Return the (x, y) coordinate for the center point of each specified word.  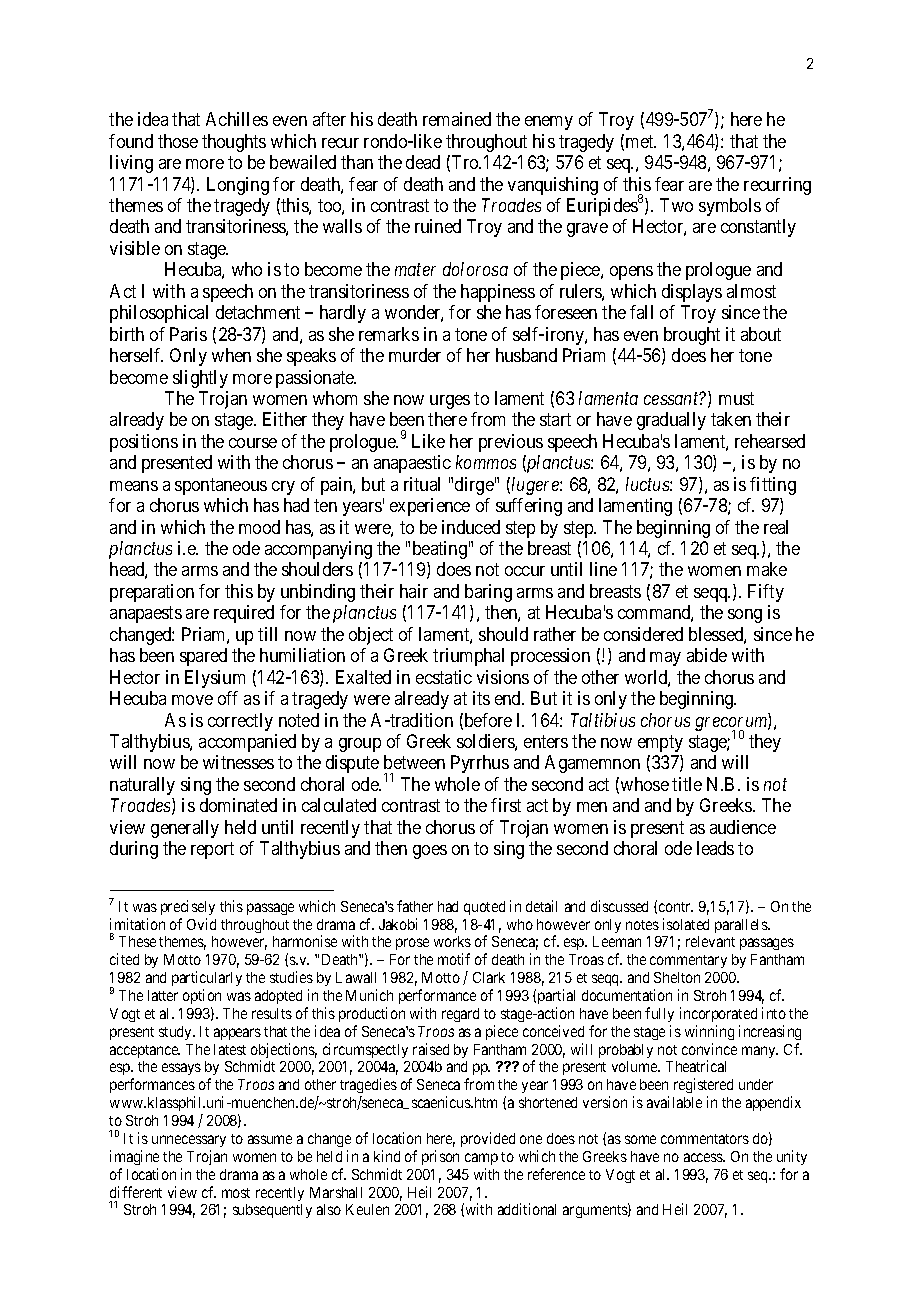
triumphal (468, 657)
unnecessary (189, 1141)
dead (423, 162)
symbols (730, 207)
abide (707, 655)
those (178, 141)
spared (203, 657)
